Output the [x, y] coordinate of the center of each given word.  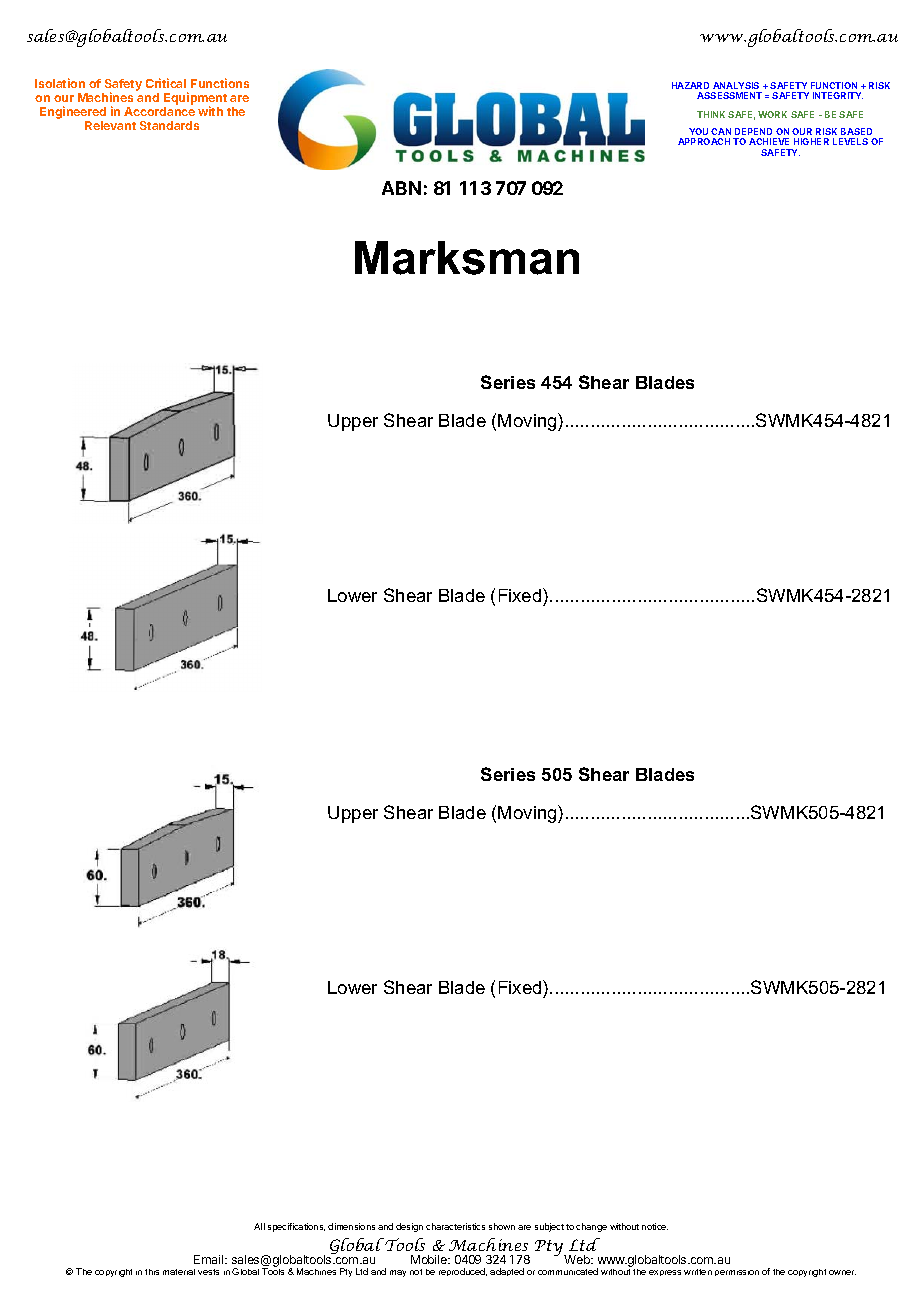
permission [737, 1273]
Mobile [430, 1259]
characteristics [455, 1226]
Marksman [467, 258]
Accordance [159, 111]
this [152, 1272]
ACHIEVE [769, 141]
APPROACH [704, 141]
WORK [772, 114]
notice [655, 1226]
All [259, 1226]
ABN [401, 188]
